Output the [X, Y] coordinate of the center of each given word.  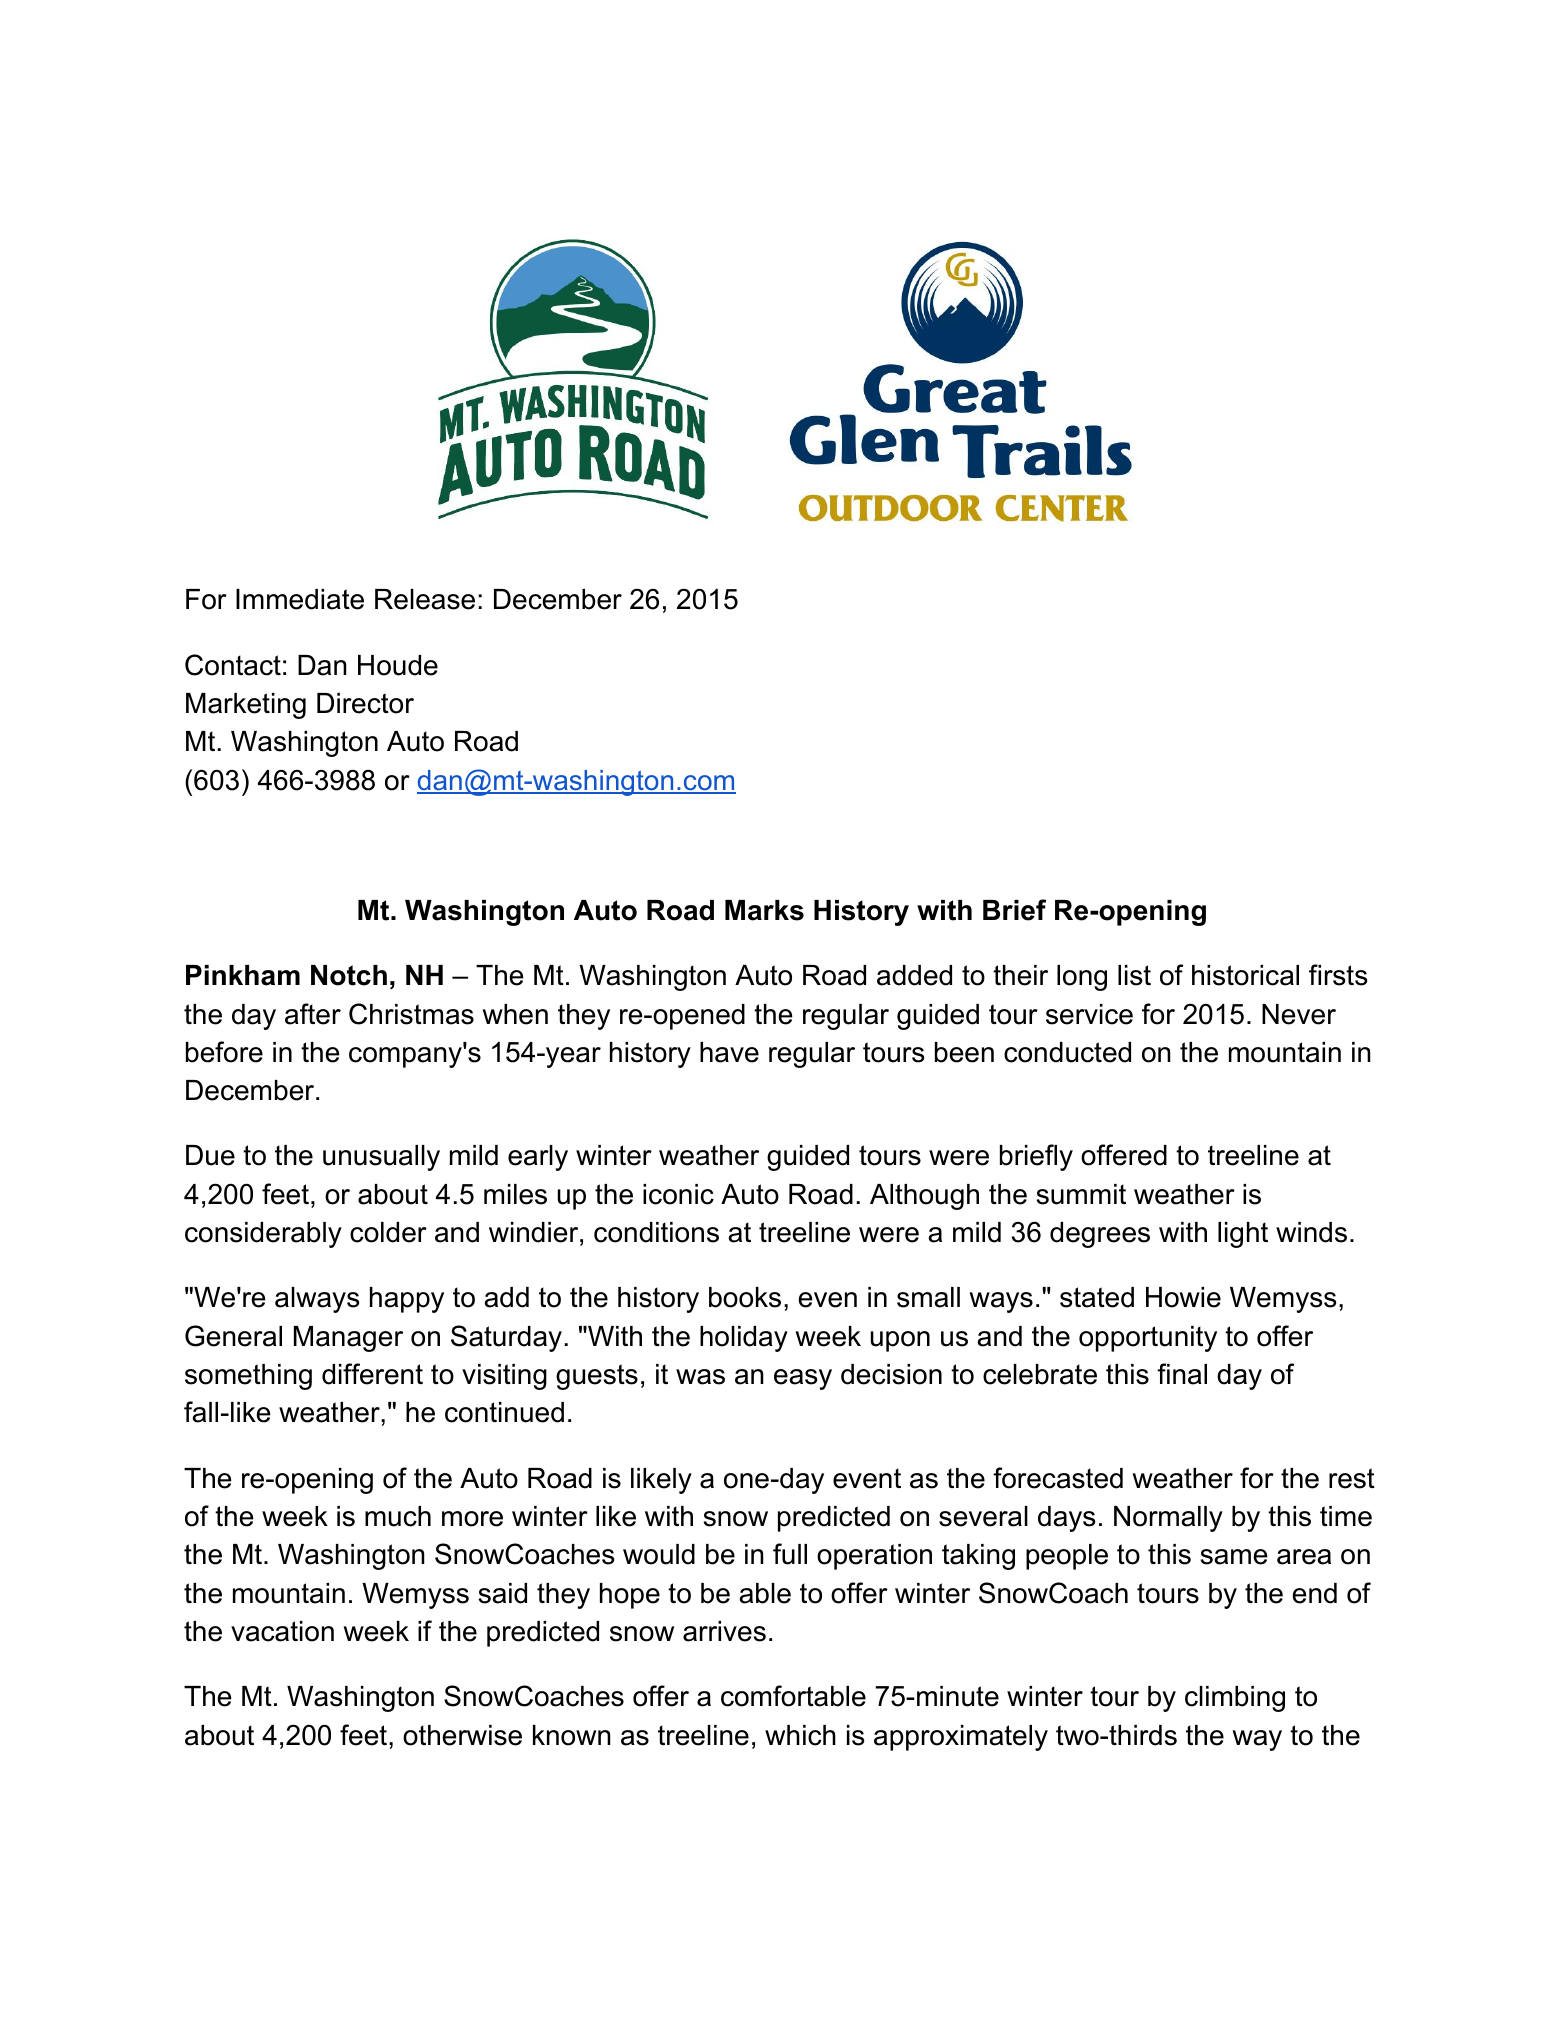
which [800, 1735]
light [1243, 1235]
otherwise [462, 1735]
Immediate [300, 599]
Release [425, 599]
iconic [678, 1194]
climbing [1235, 1699]
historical [1245, 975]
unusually [381, 1158]
